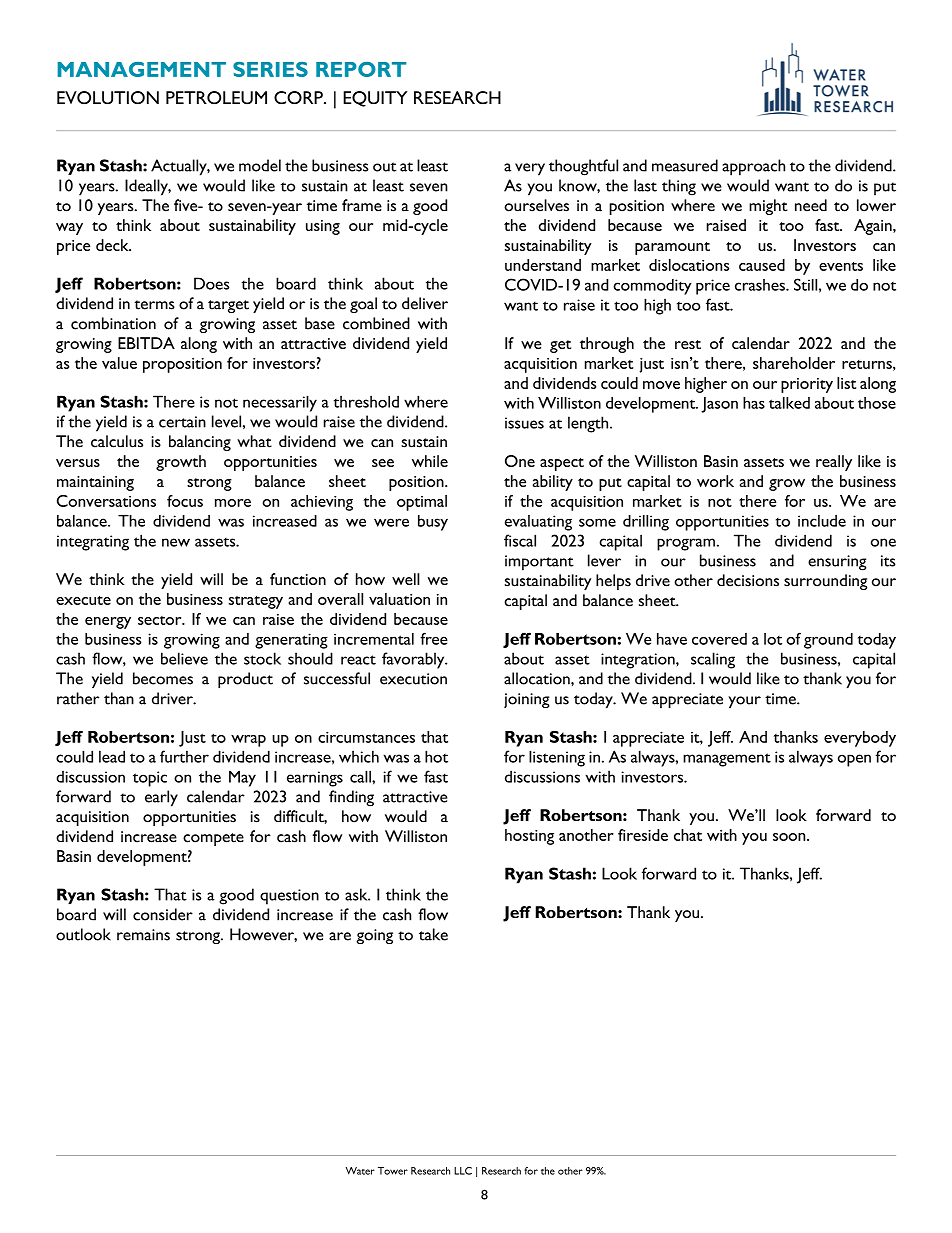 The width and height of the screenshot is (952, 1233). I want to click on balancing, so click(200, 443).
